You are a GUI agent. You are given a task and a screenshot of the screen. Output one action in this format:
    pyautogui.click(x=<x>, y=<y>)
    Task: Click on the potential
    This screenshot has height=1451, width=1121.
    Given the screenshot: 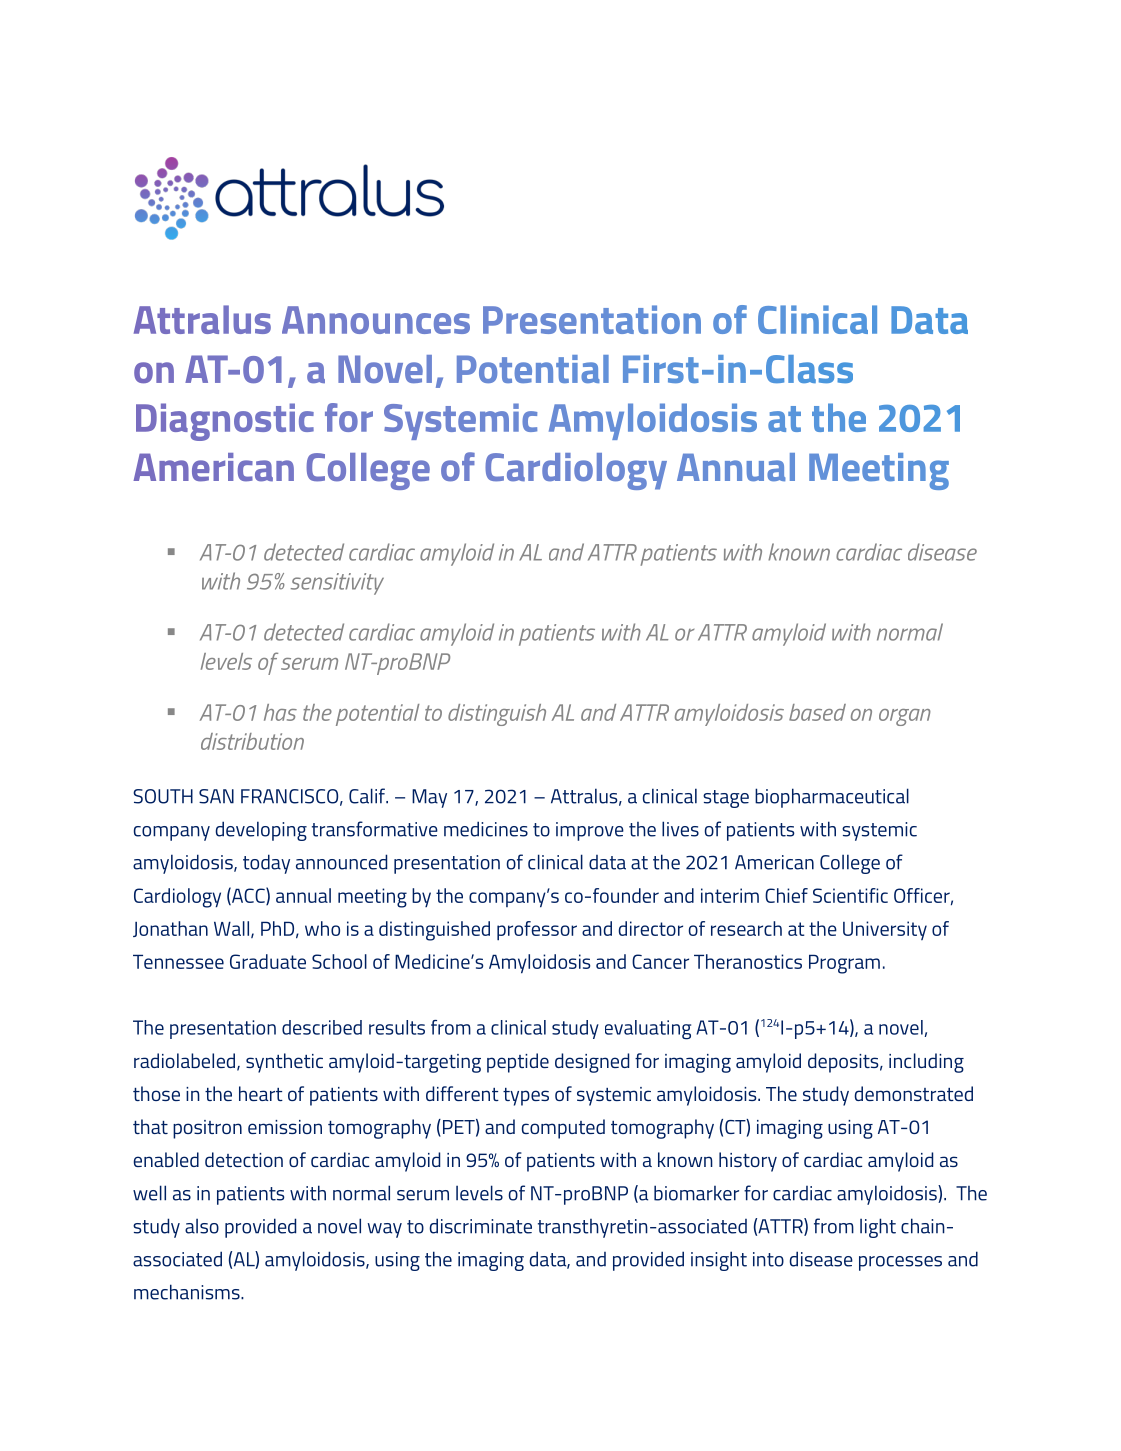 What is the action you would take?
    pyautogui.click(x=378, y=715)
